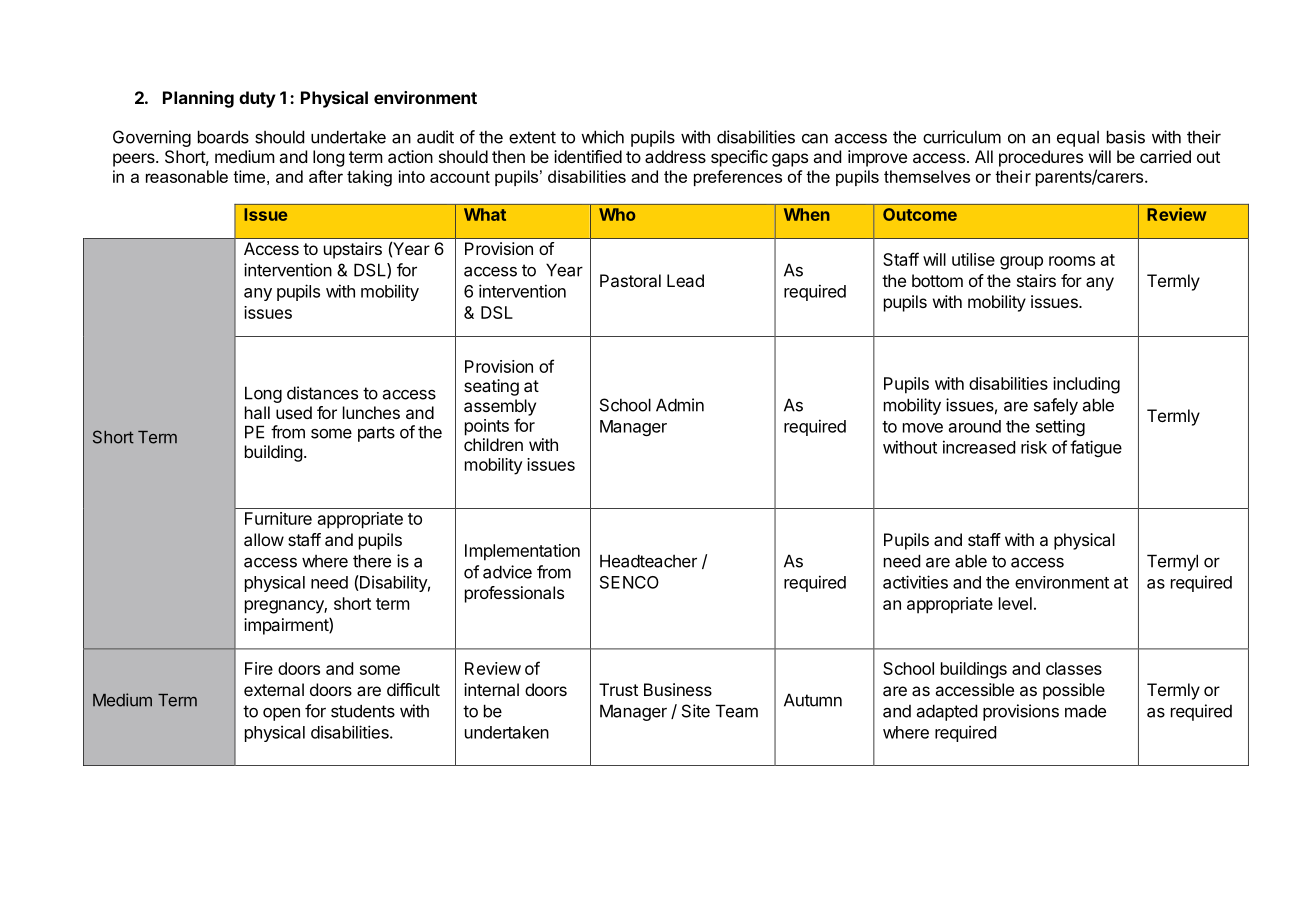 The width and height of the document is (1308, 924). What do you see at coordinates (257, 99) in the document?
I see `duty` at bounding box center [257, 99].
